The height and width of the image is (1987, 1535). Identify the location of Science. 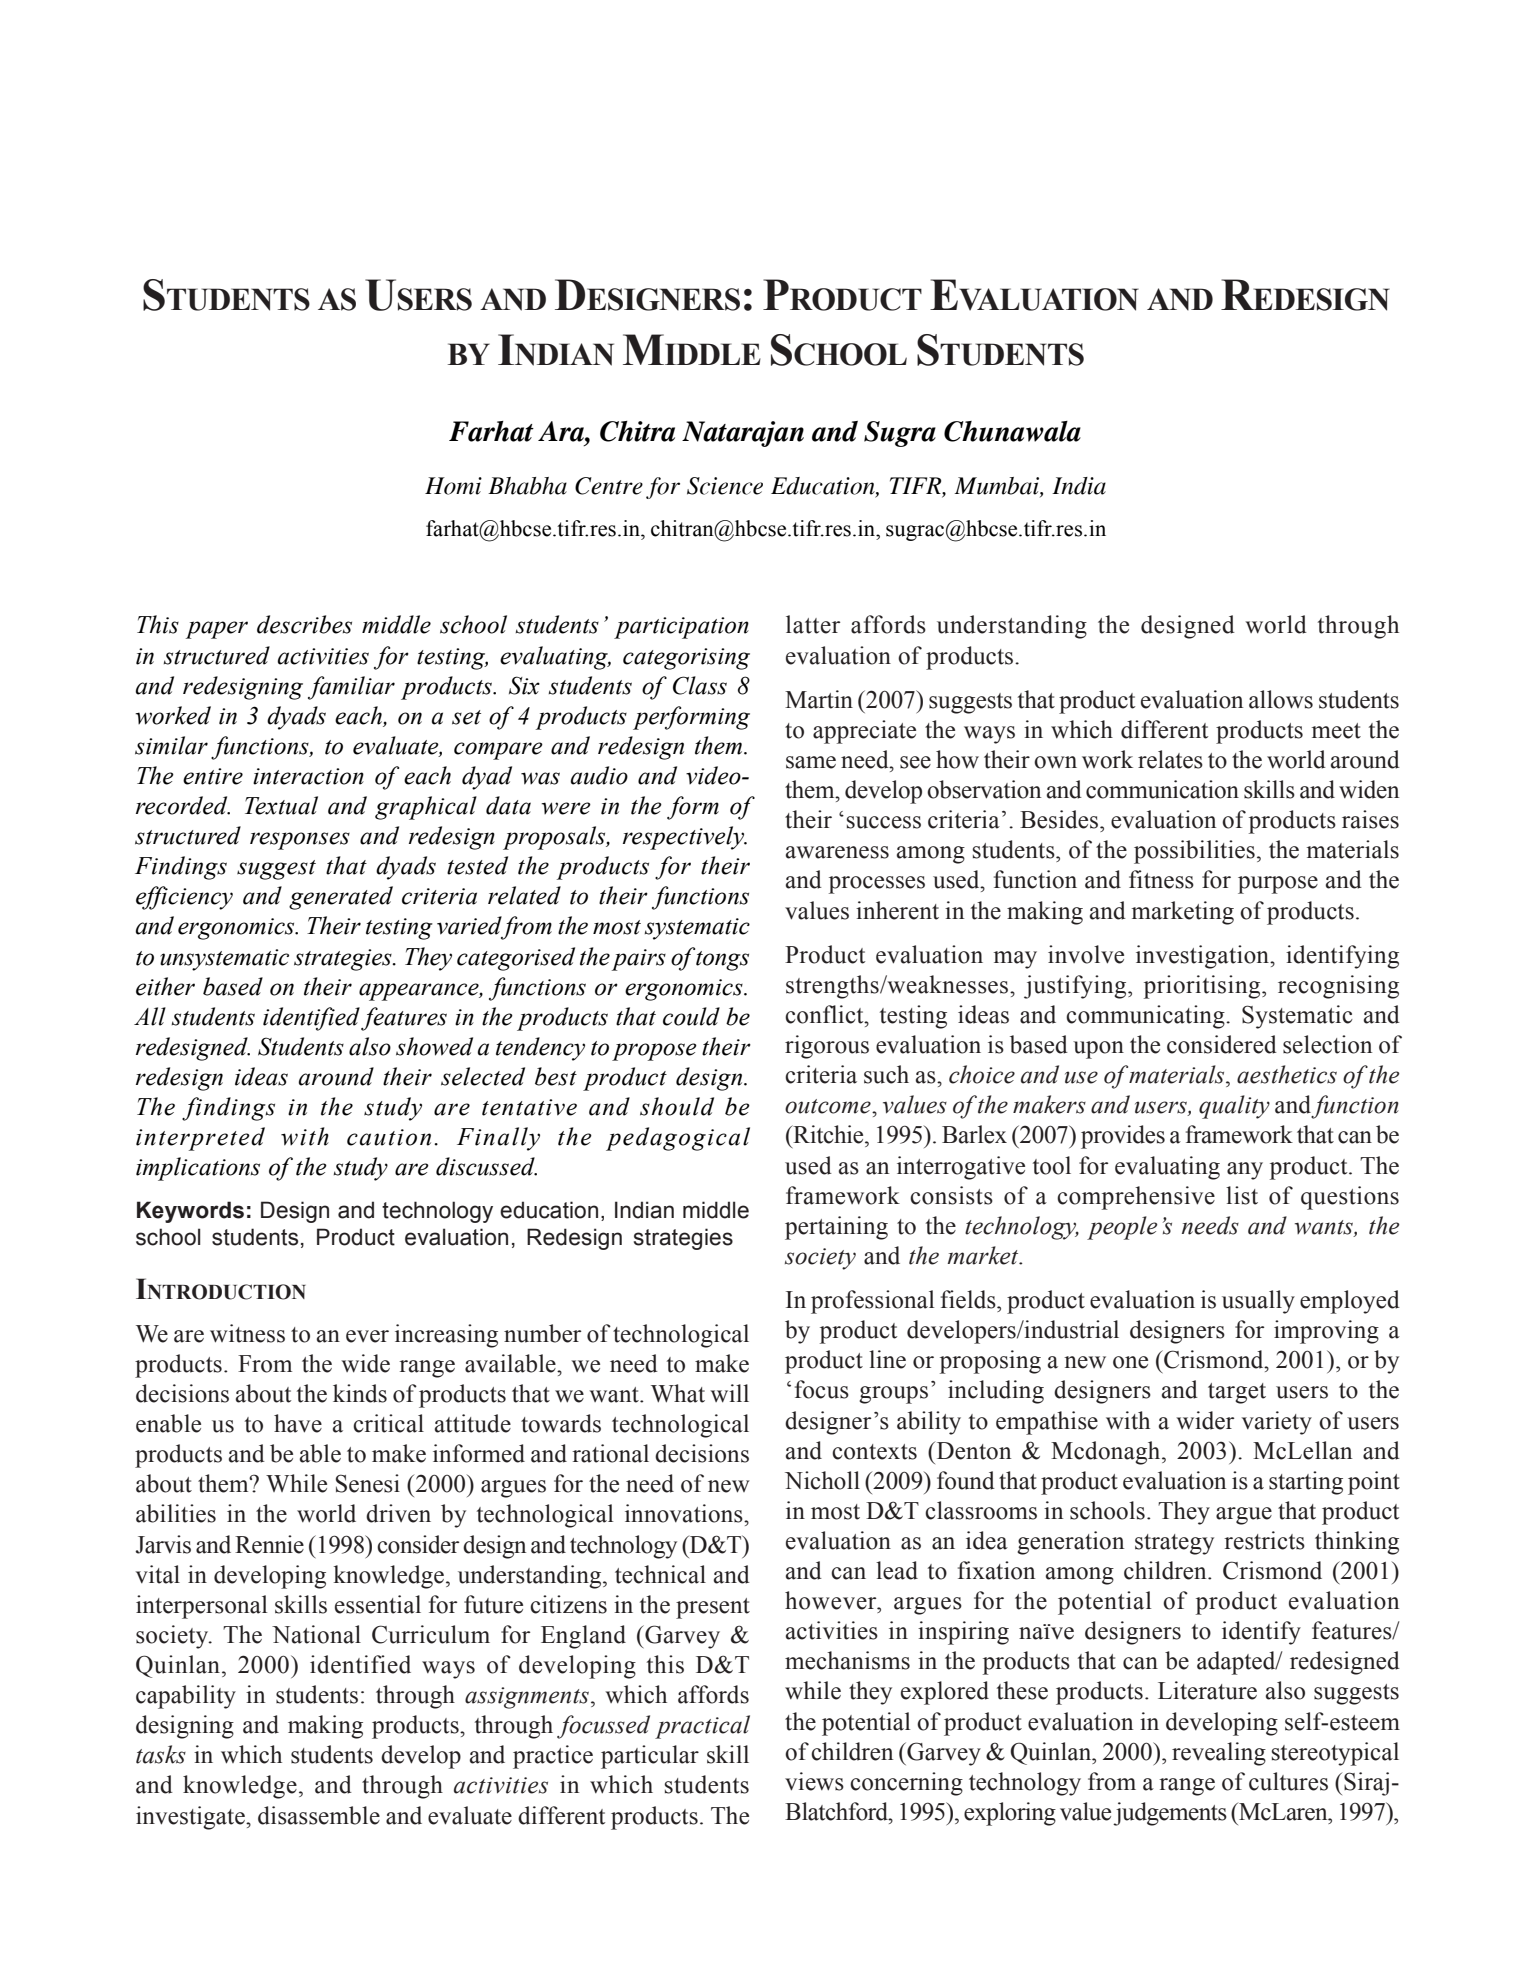
(725, 486).
